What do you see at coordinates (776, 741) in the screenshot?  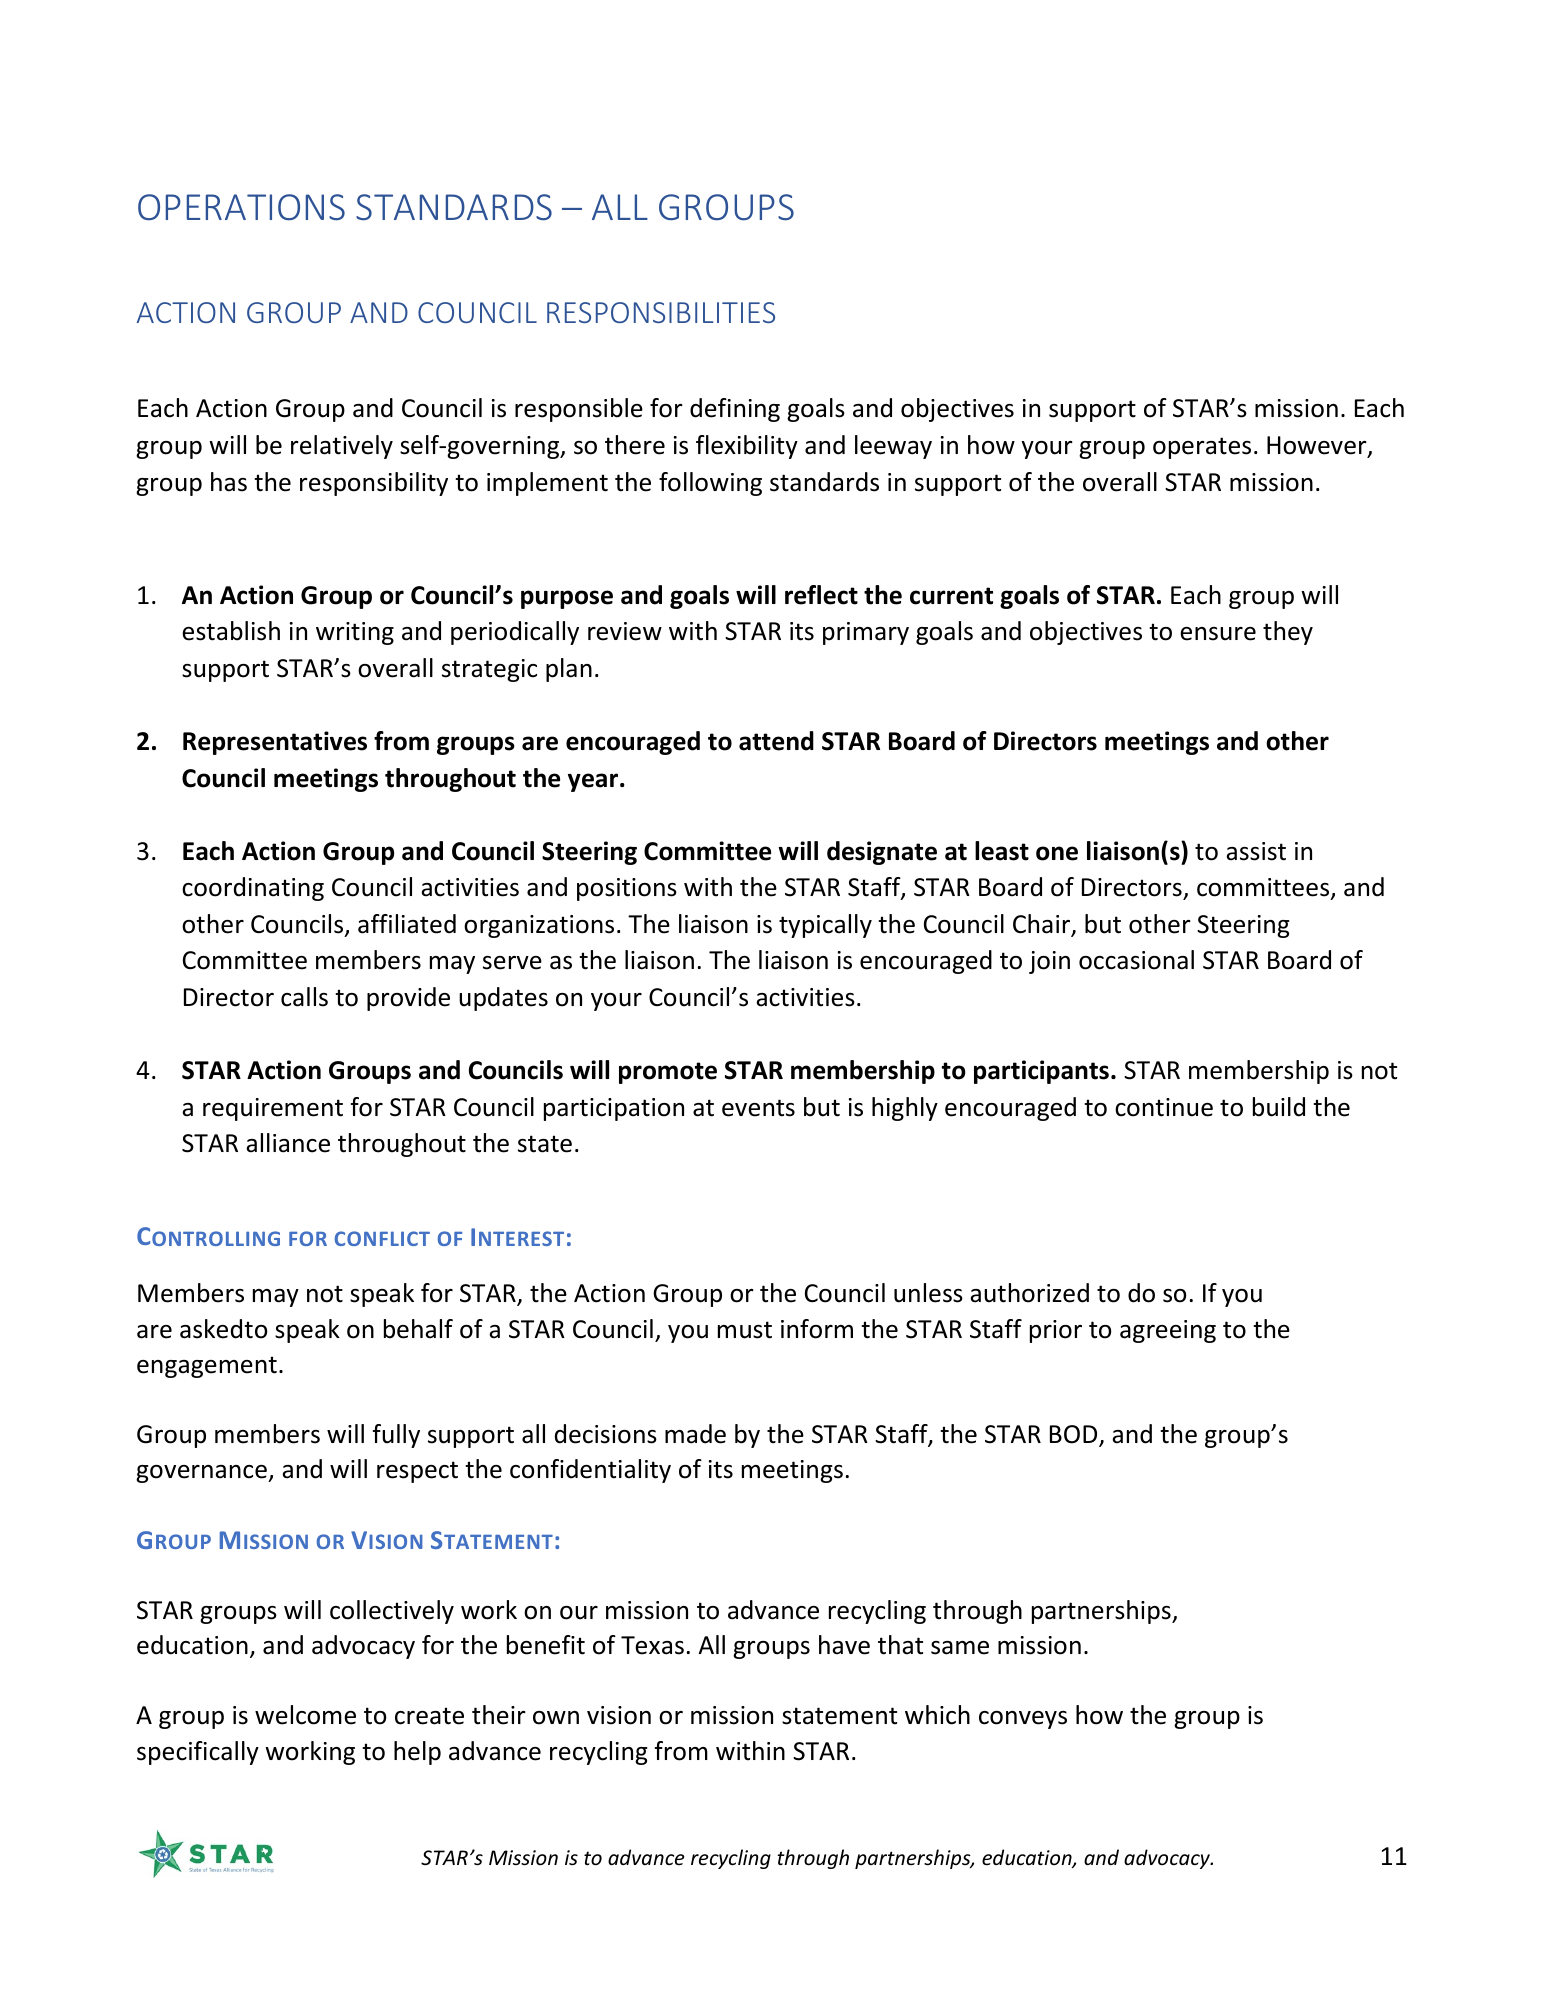 I see `attend` at bounding box center [776, 741].
